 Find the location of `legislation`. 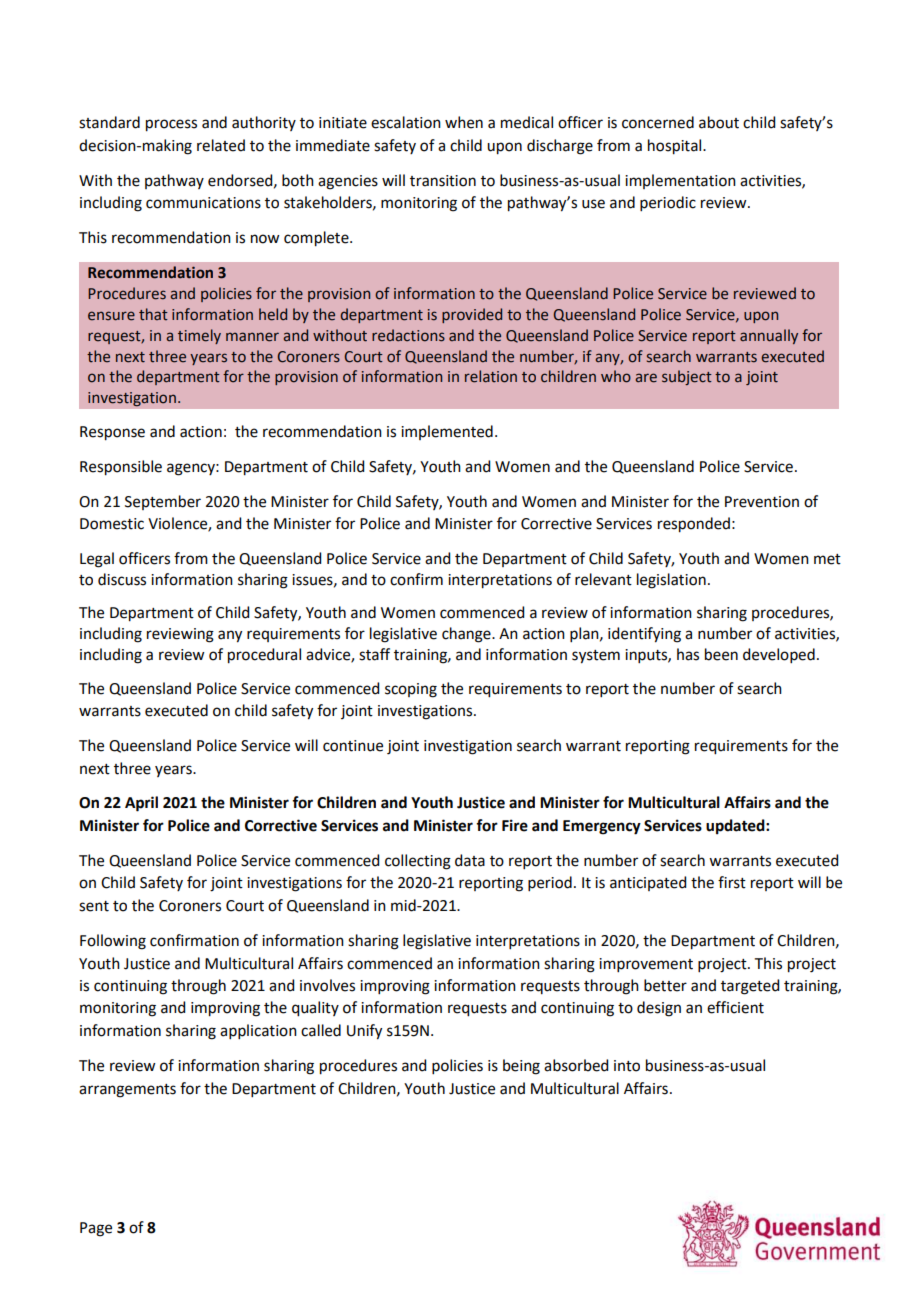

legislation is located at coordinates (671, 581).
